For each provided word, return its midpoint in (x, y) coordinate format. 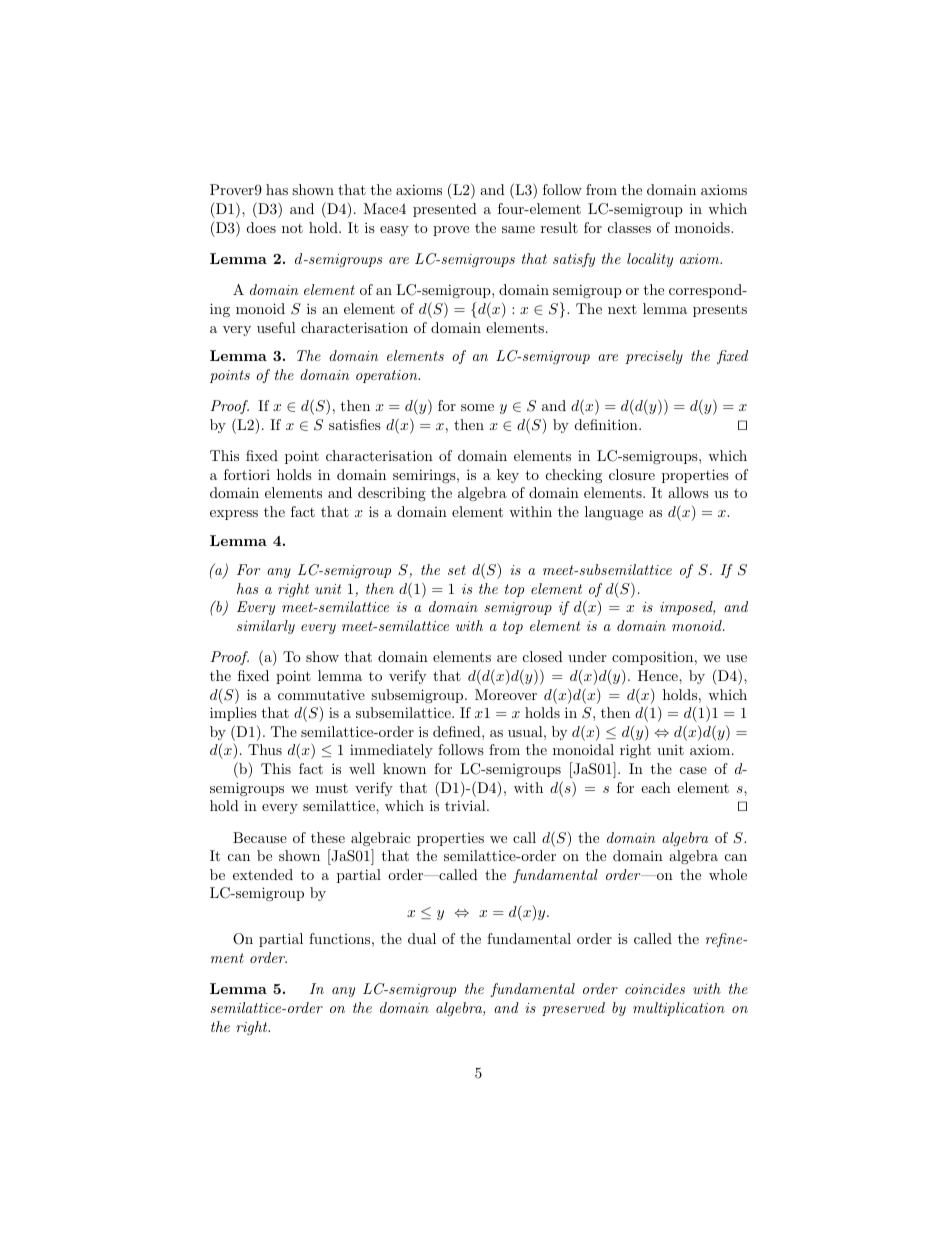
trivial (466, 805)
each (656, 787)
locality (650, 260)
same (518, 229)
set (457, 570)
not (292, 228)
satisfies (355, 424)
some (477, 407)
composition (652, 658)
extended (263, 874)
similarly (266, 627)
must (332, 788)
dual (422, 938)
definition (607, 424)
